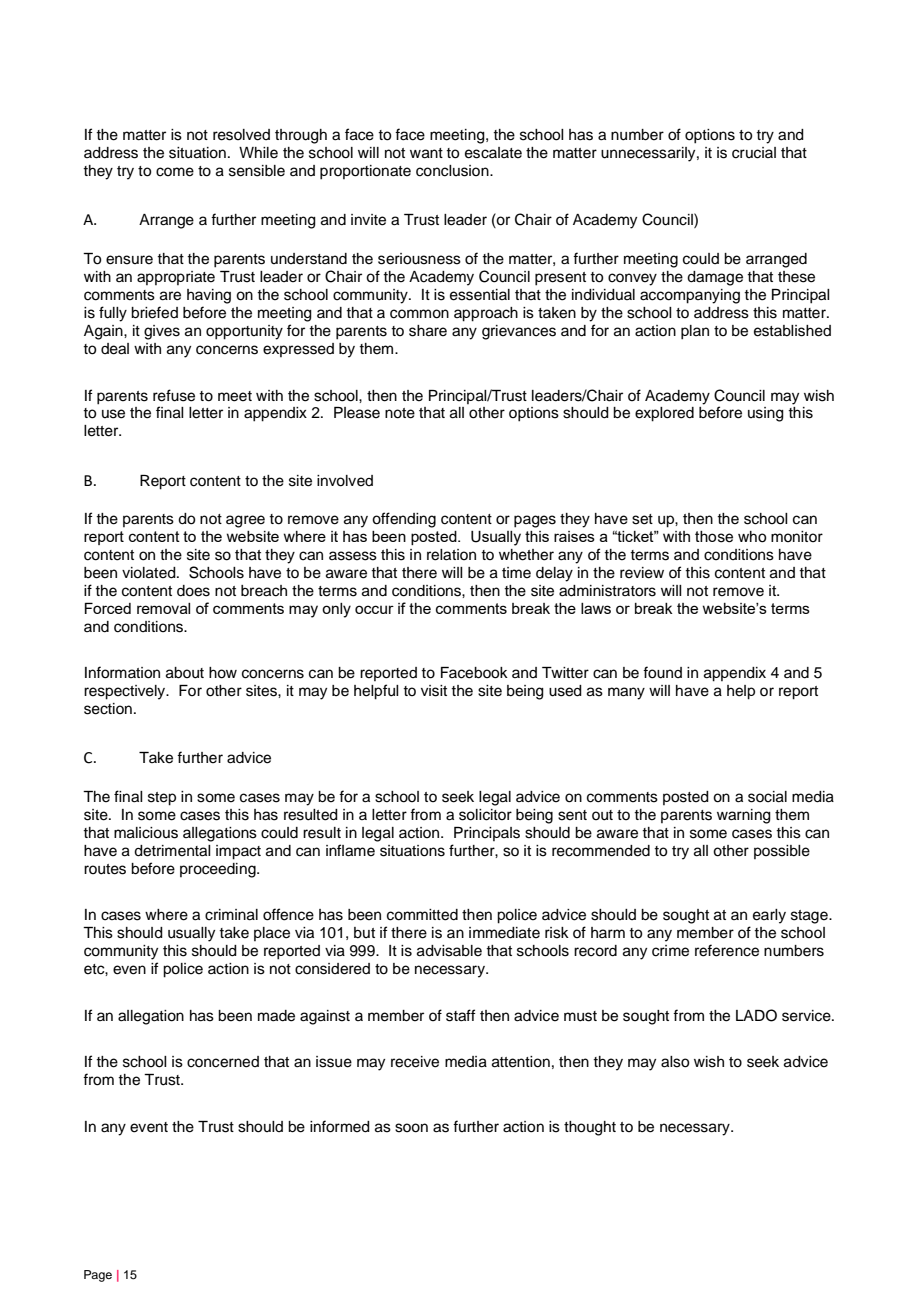  I want to click on solicitor, so click(485, 815).
